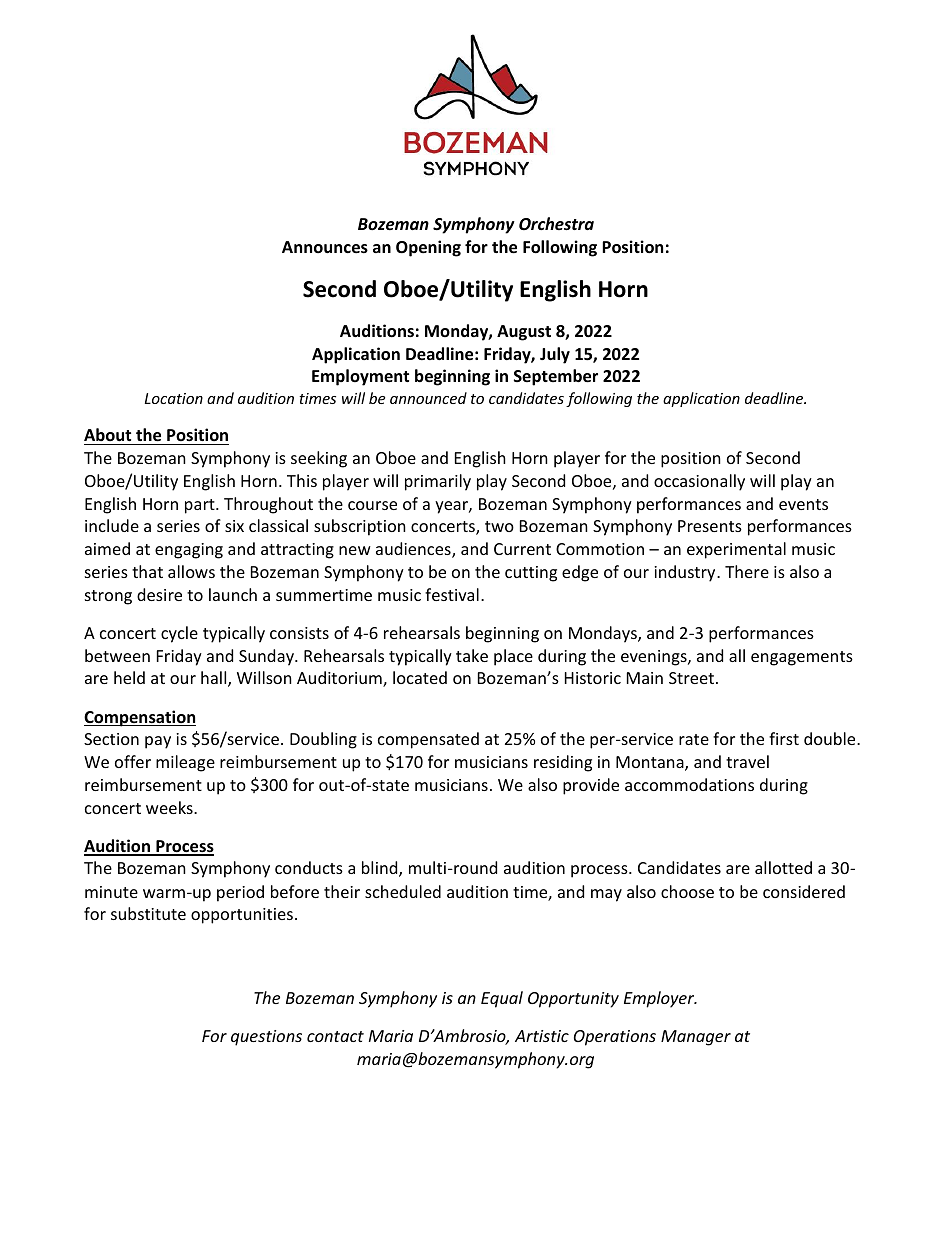  What do you see at coordinates (170, 807) in the document?
I see `weeks` at bounding box center [170, 807].
